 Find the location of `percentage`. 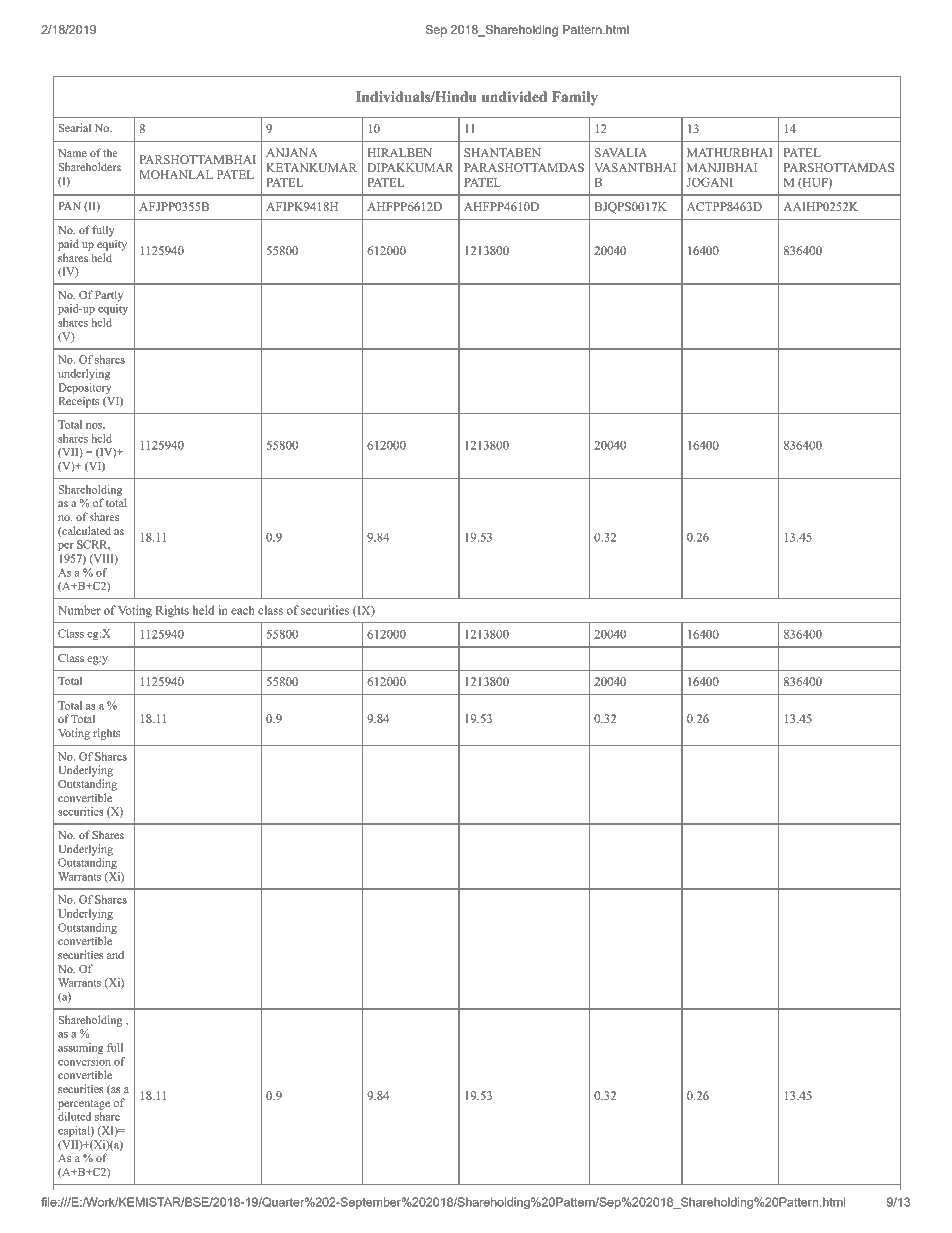

percentage is located at coordinates (84, 1105).
